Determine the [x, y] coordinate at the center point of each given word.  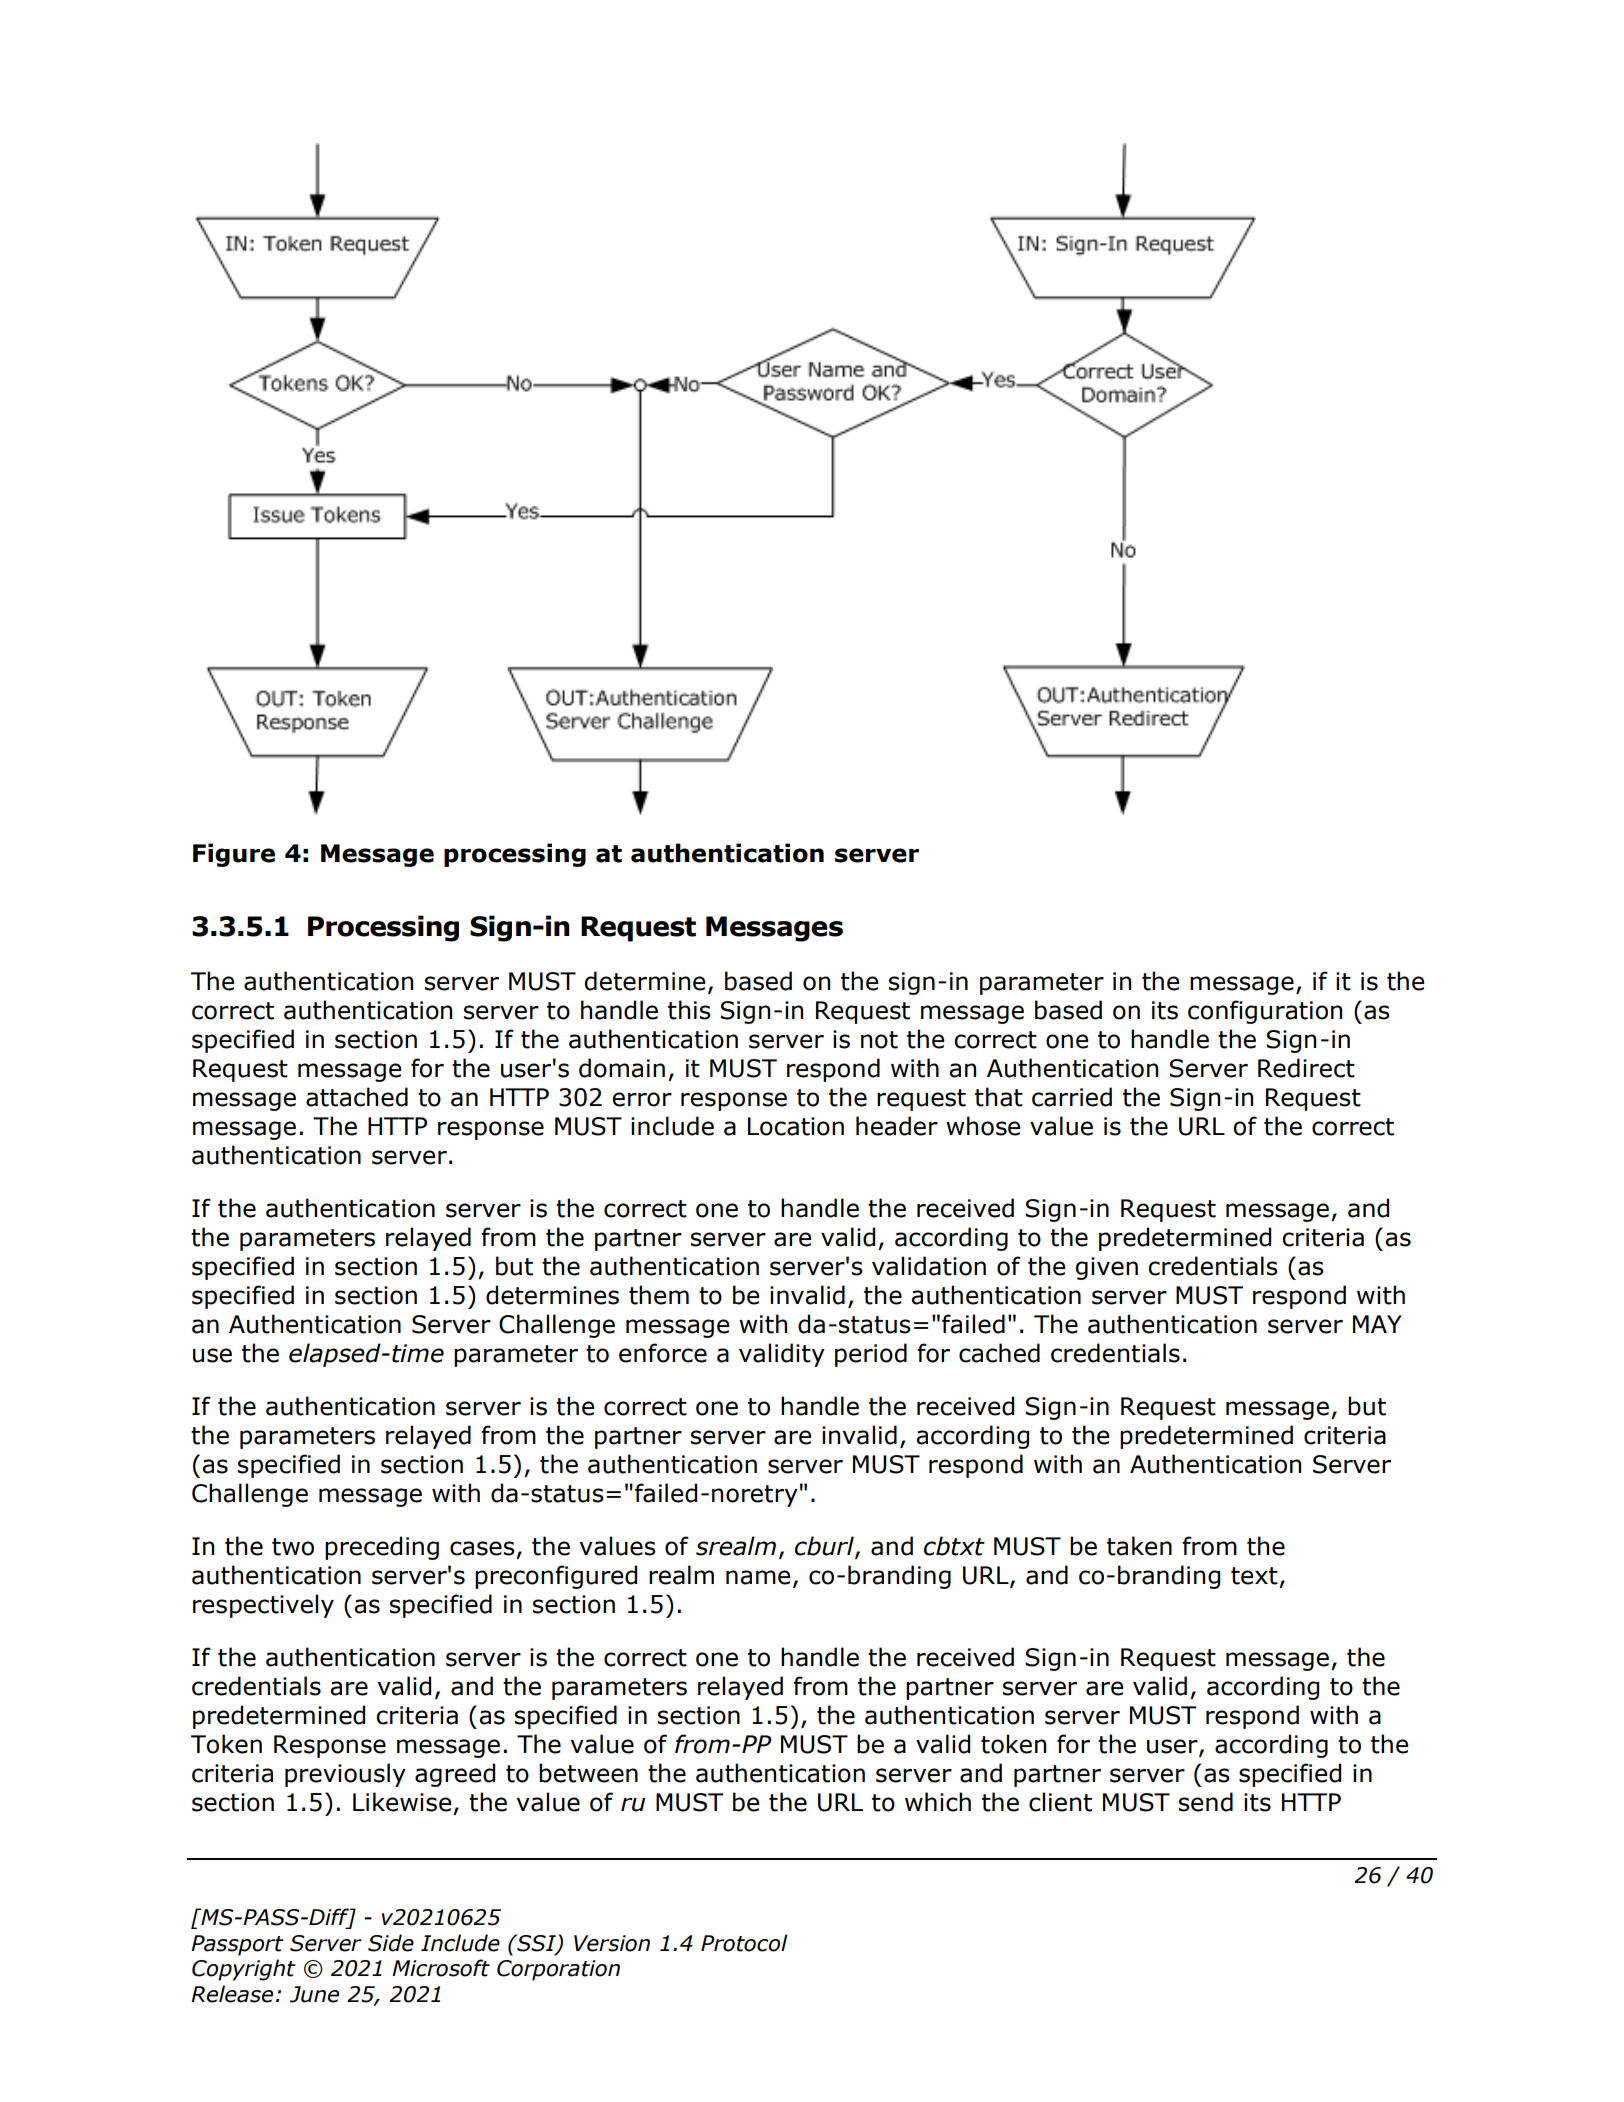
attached [357, 1097]
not [879, 1040]
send [1206, 1802]
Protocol [744, 1943]
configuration [1265, 1012]
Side [391, 1943]
